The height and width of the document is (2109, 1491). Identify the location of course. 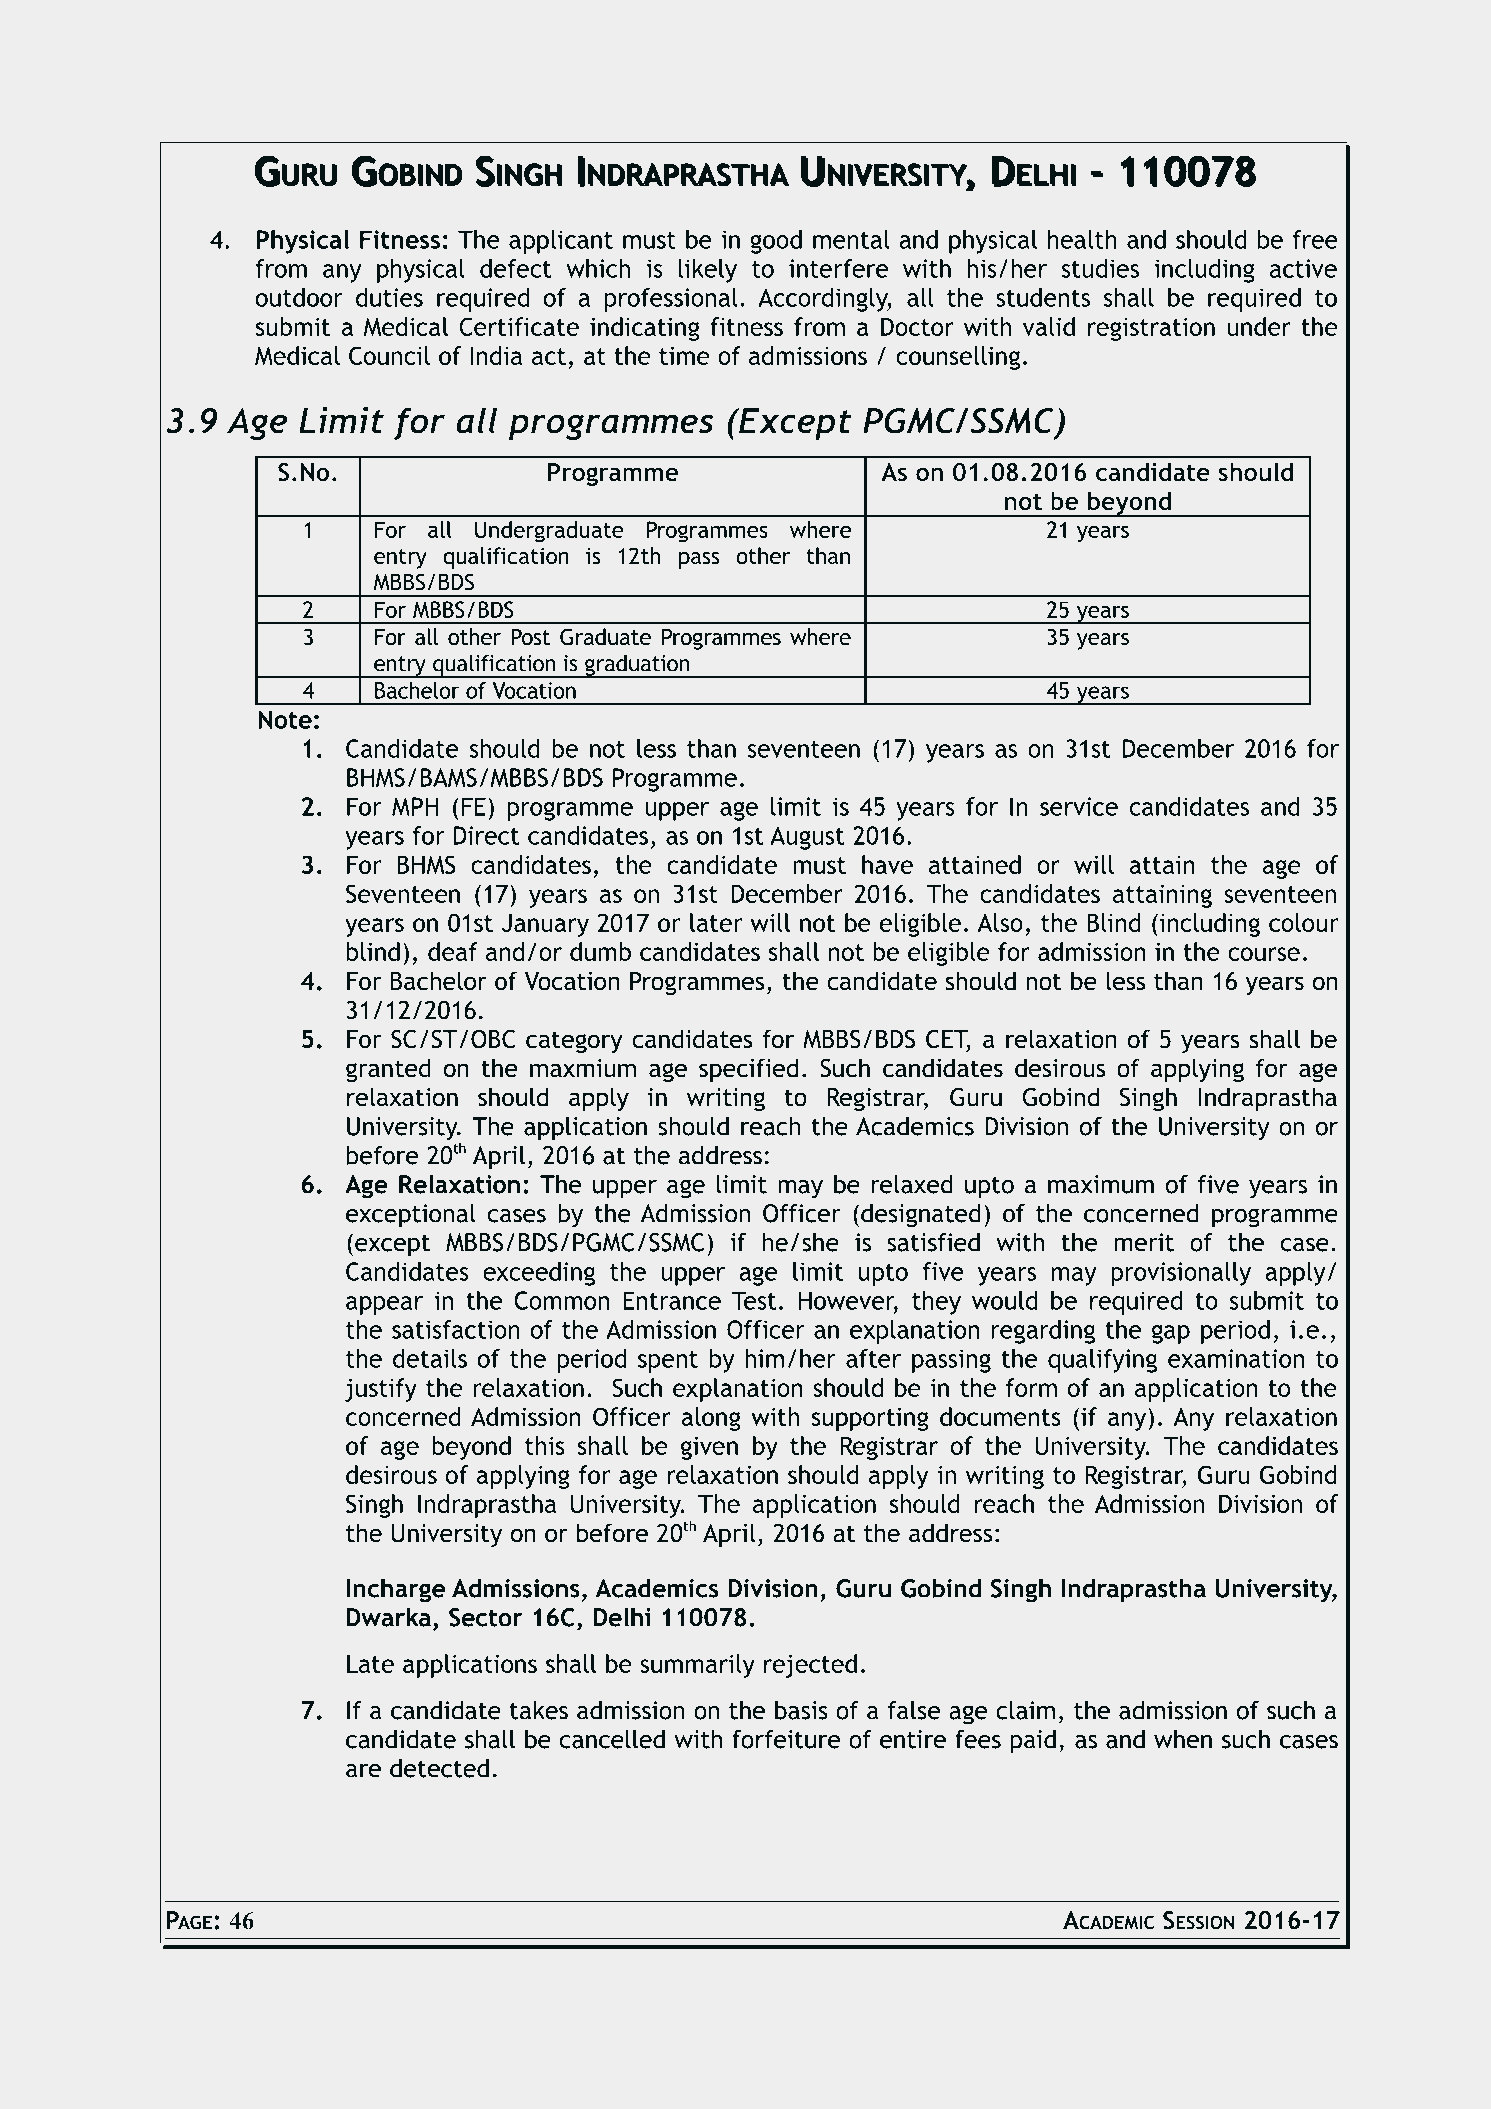
(1264, 954).
